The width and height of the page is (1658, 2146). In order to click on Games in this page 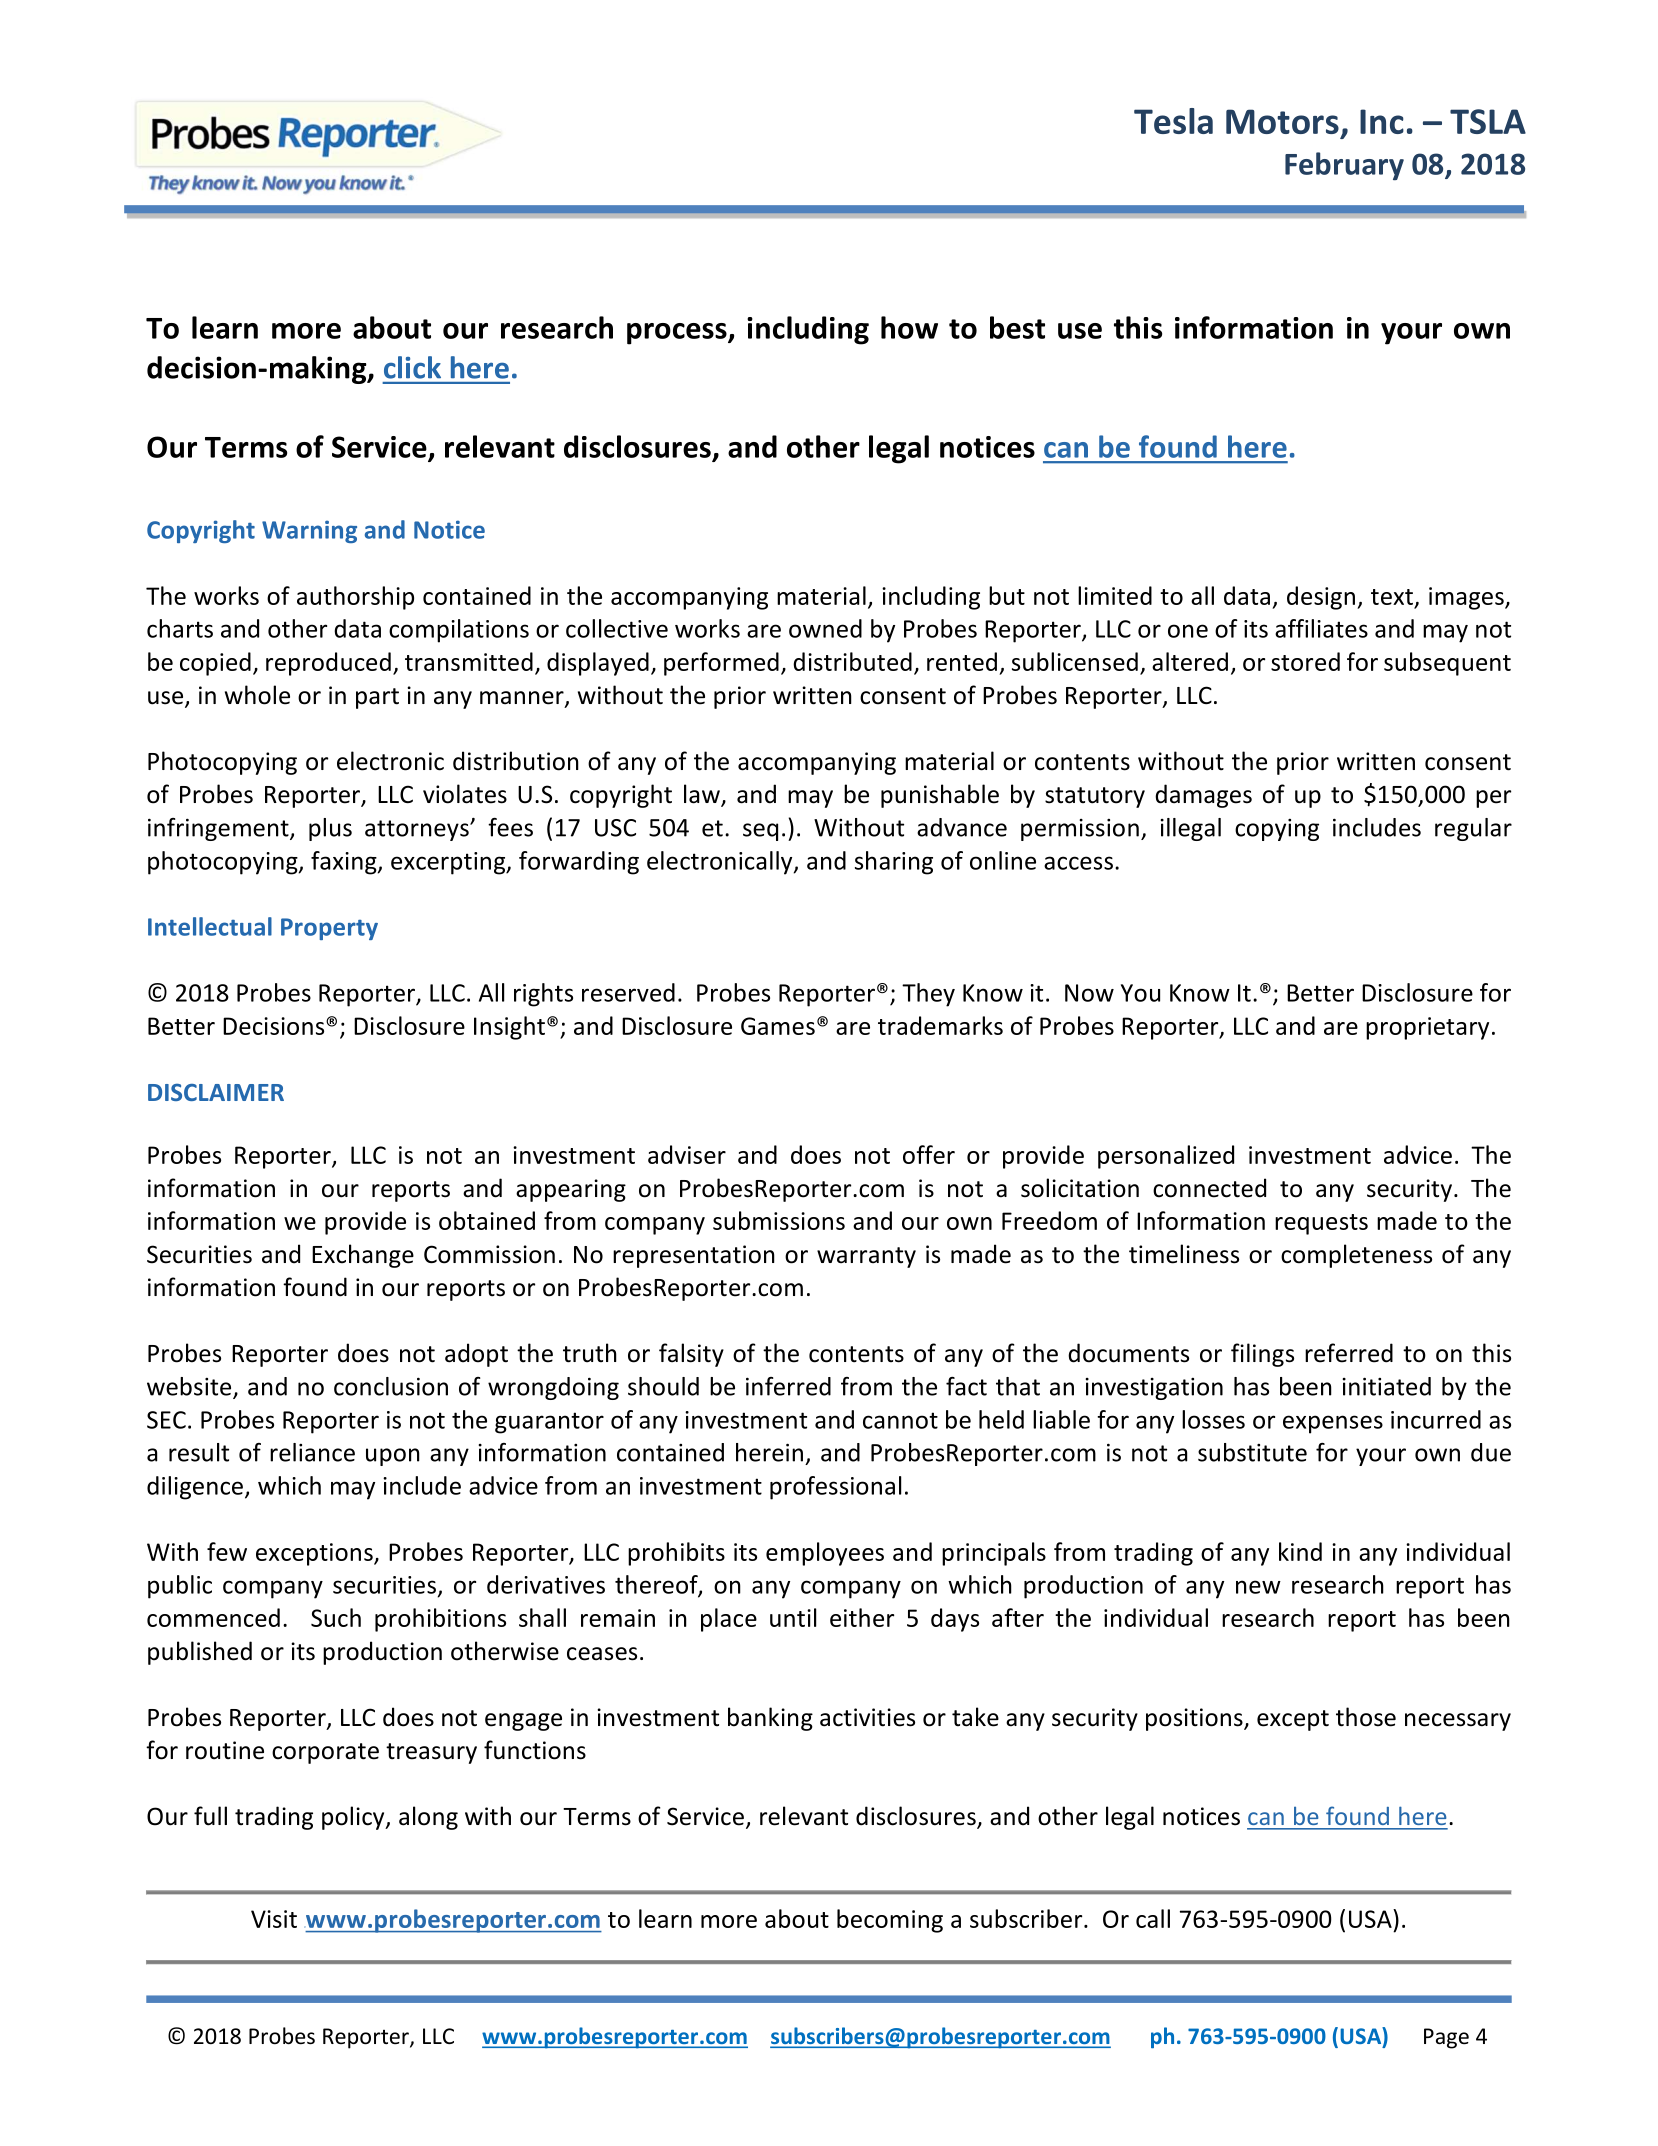, I will do `click(778, 1026)`.
